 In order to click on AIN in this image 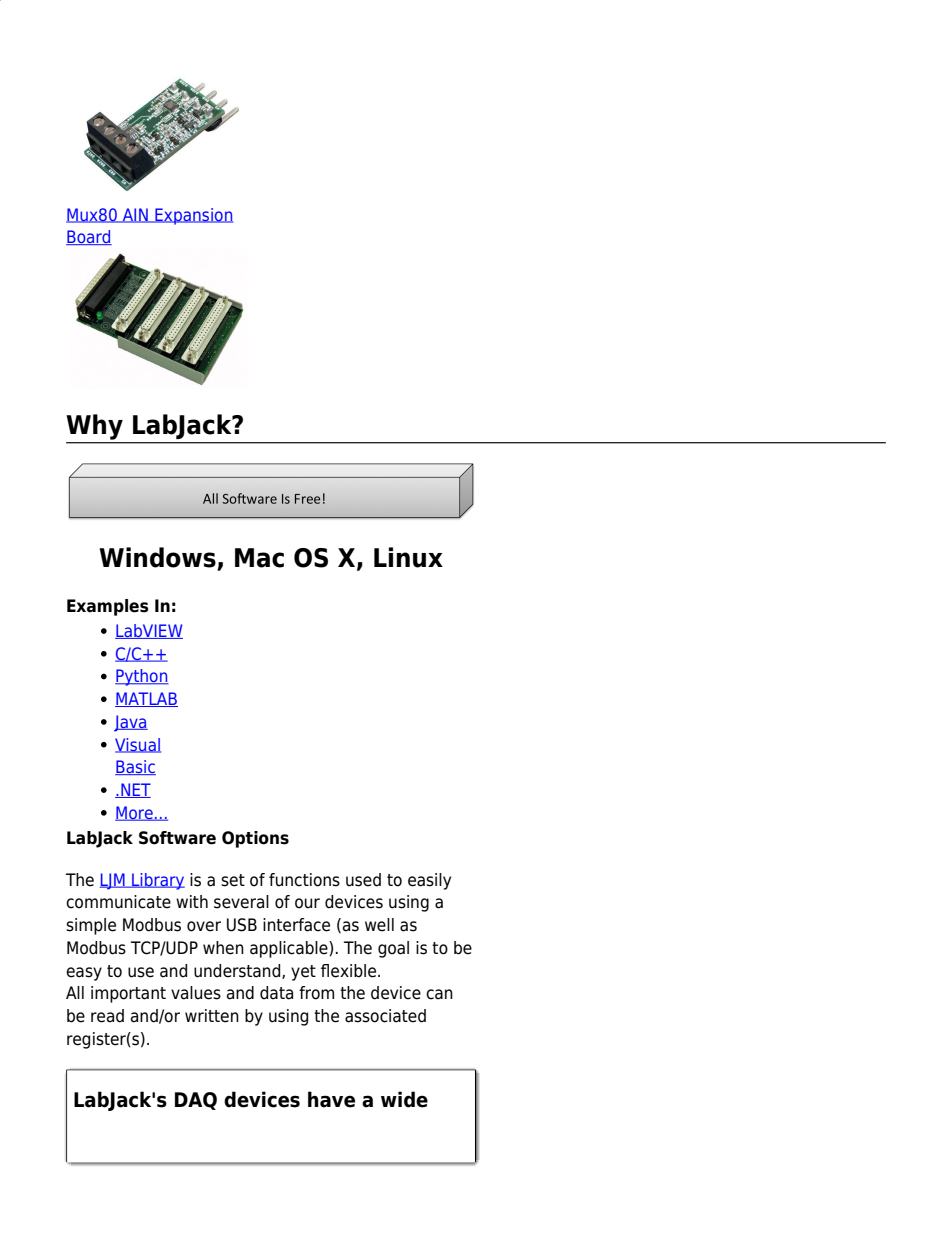, I will do `click(135, 215)`.
